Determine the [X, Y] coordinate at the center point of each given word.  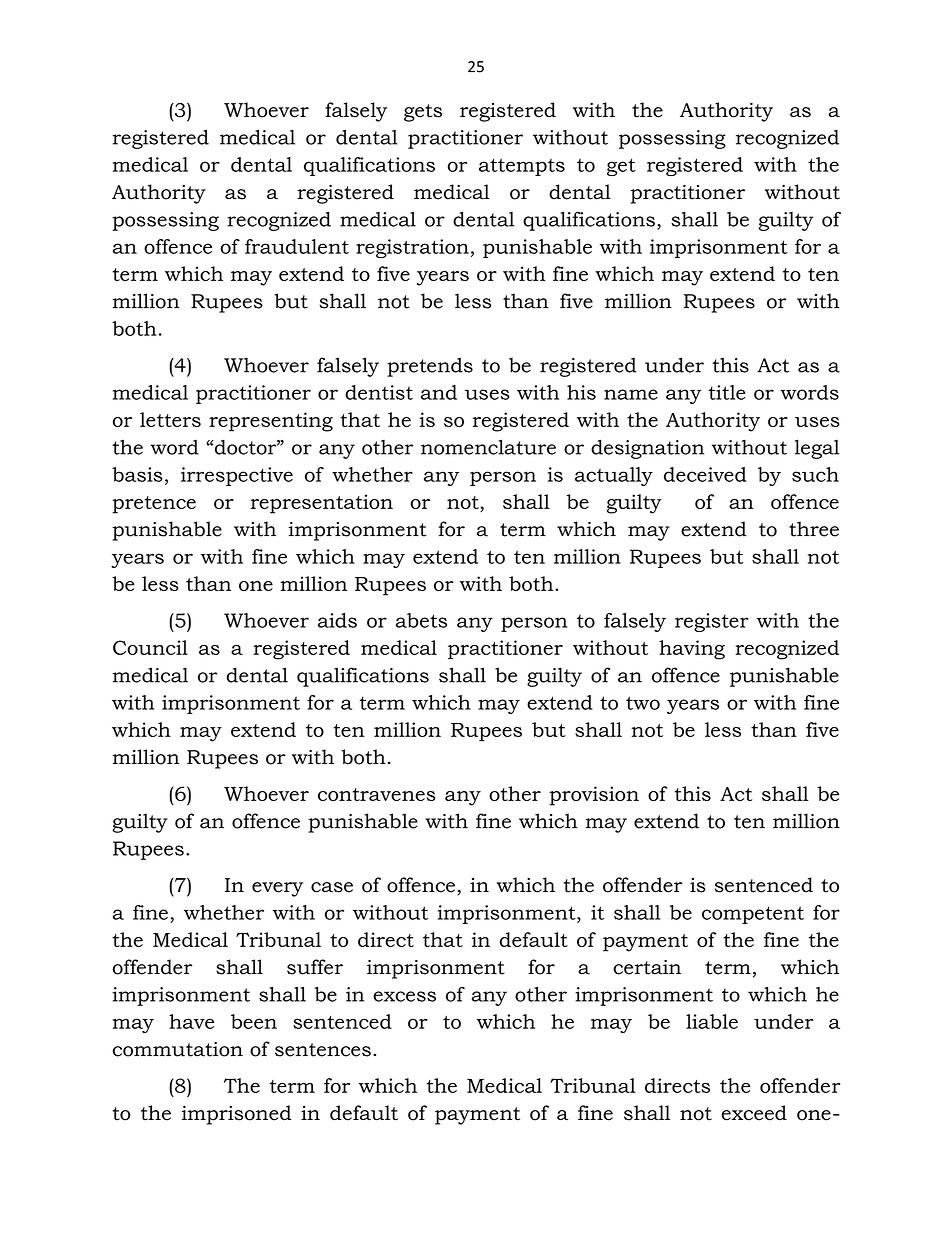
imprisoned [236, 1115]
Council [150, 647]
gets [423, 113]
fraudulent [297, 246]
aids [337, 620]
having [692, 650]
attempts [522, 167]
